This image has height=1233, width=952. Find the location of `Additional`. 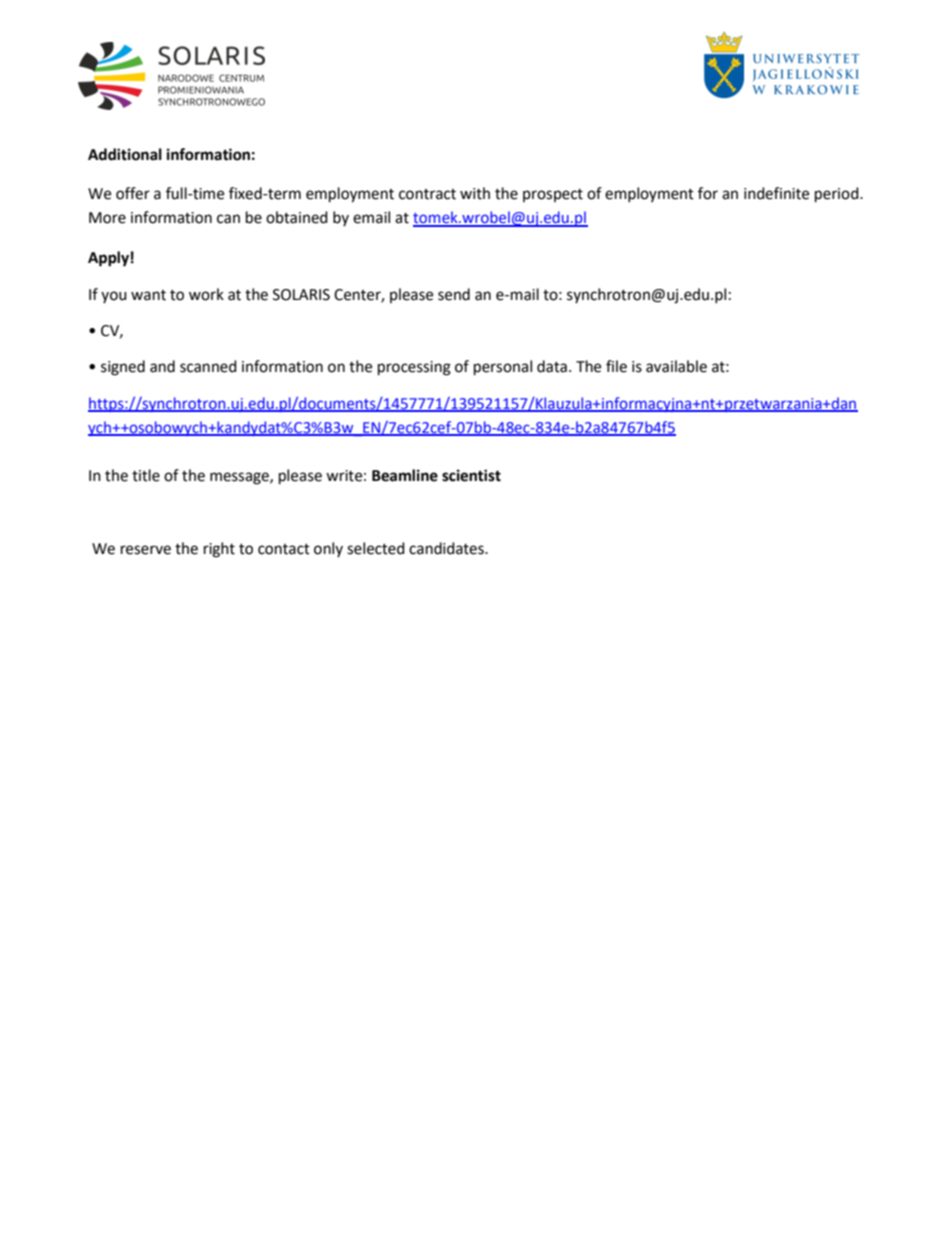

Additional is located at coordinates (125, 154).
